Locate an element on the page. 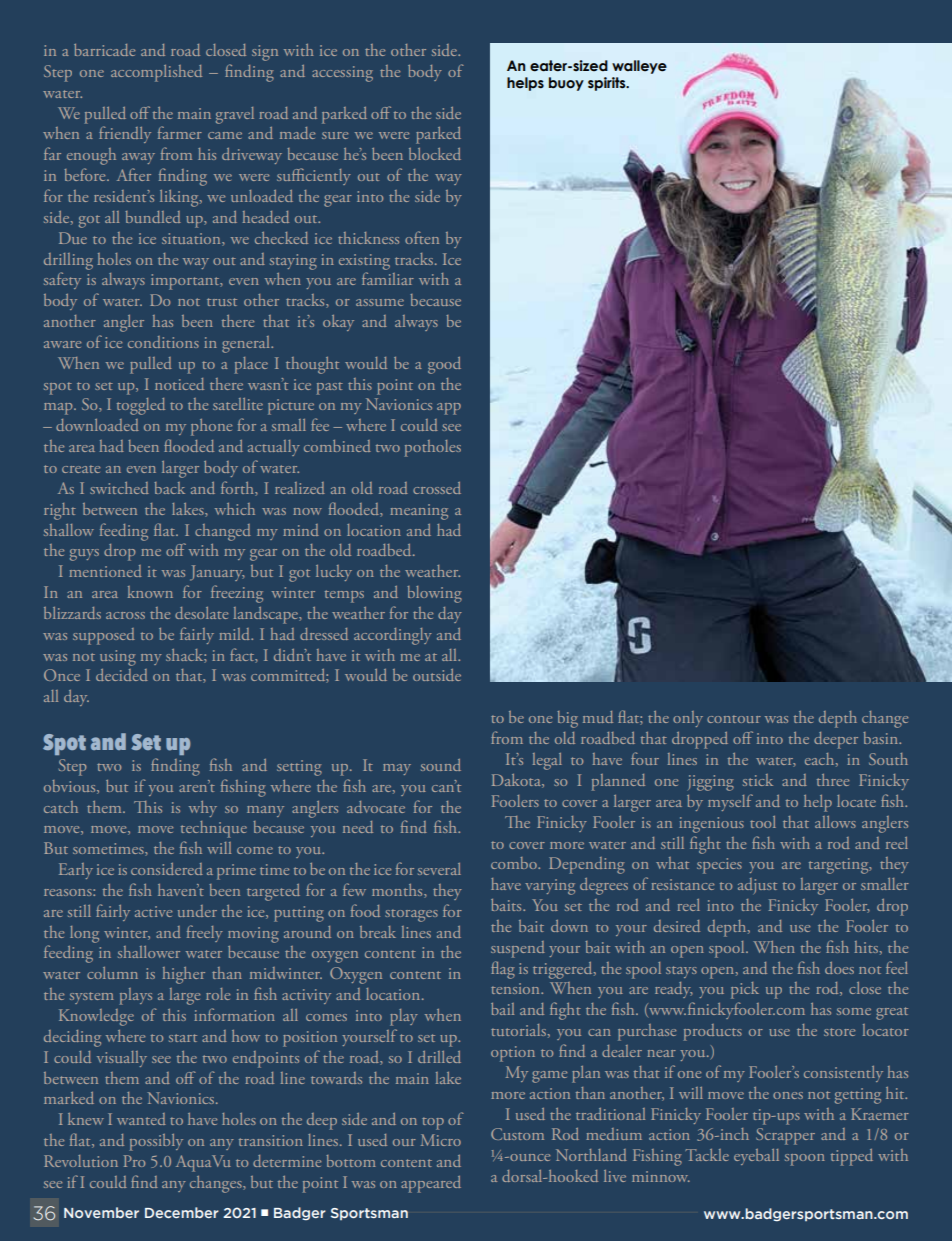 Image resolution: width=952 pixels, height=1241 pixels. possibly is located at coordinates (156, 1142).
